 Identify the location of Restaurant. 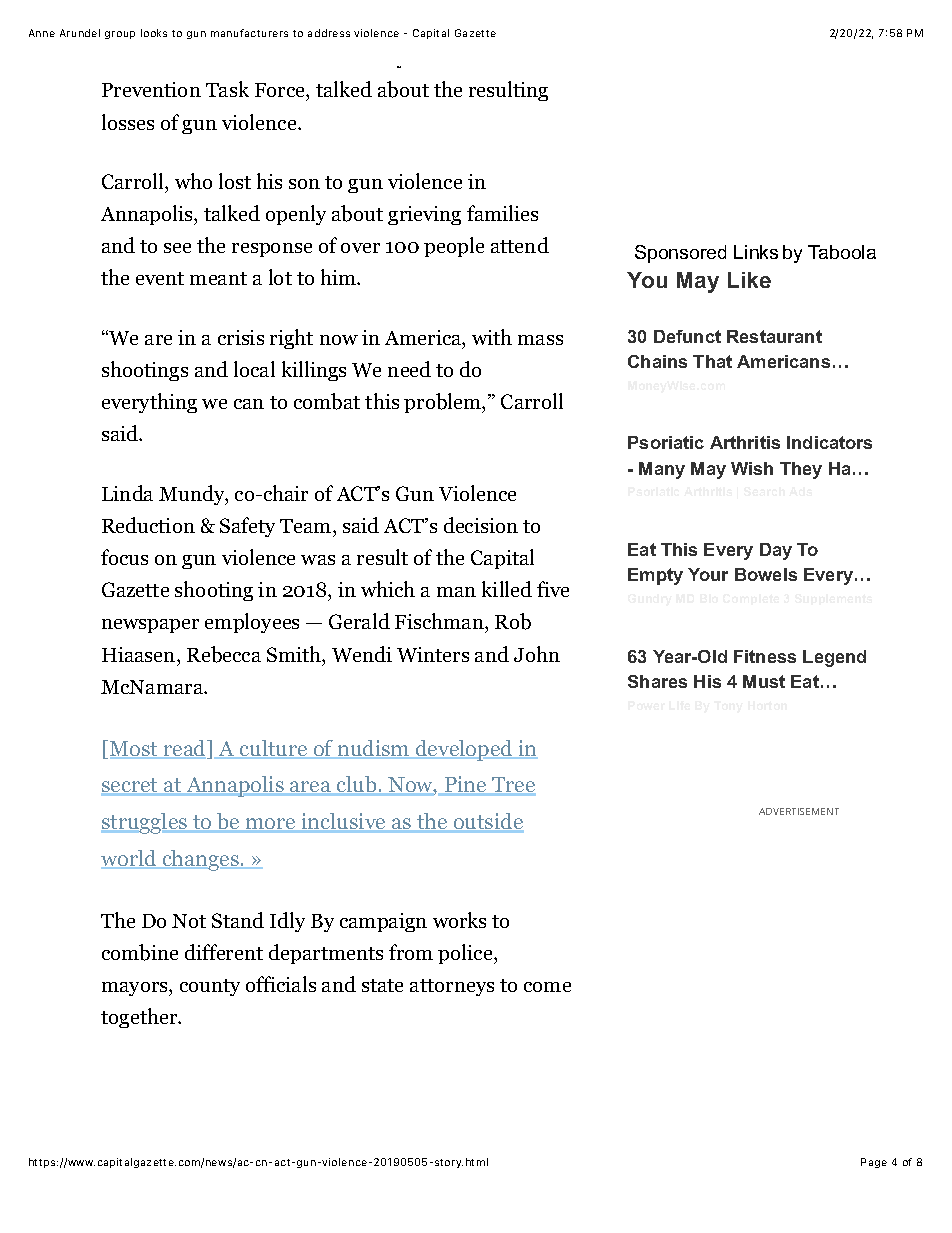
(774, 336).
